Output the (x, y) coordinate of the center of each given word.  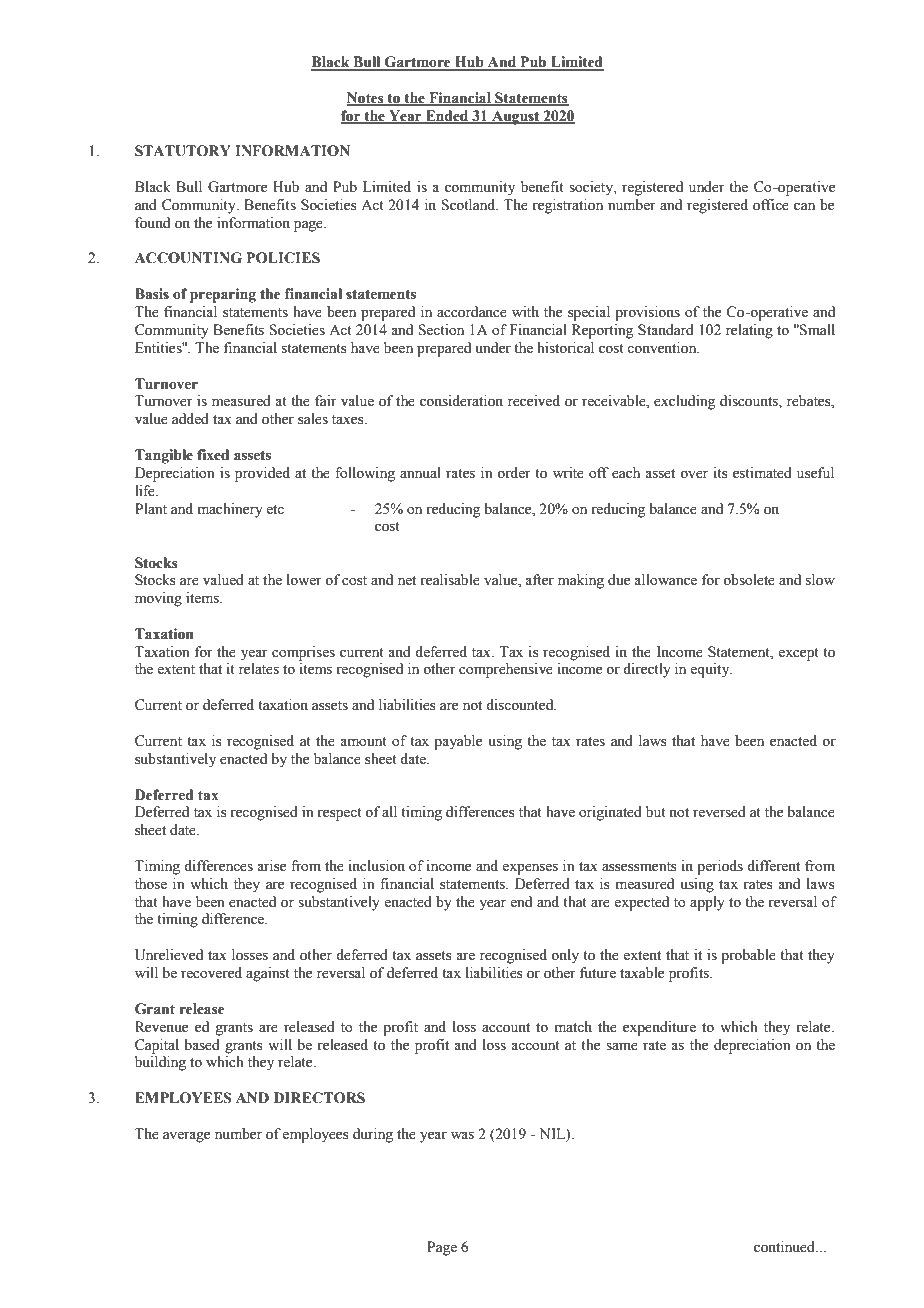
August (516, 117)
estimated (762, 473)
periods (720, 867)
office (771, 205)
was (462, 1135)
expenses (530, 869)
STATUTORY (183, 151)
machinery (230, 510)
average (186, 1137)
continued (785, 1247)
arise (271, 866)
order (514, 473)
